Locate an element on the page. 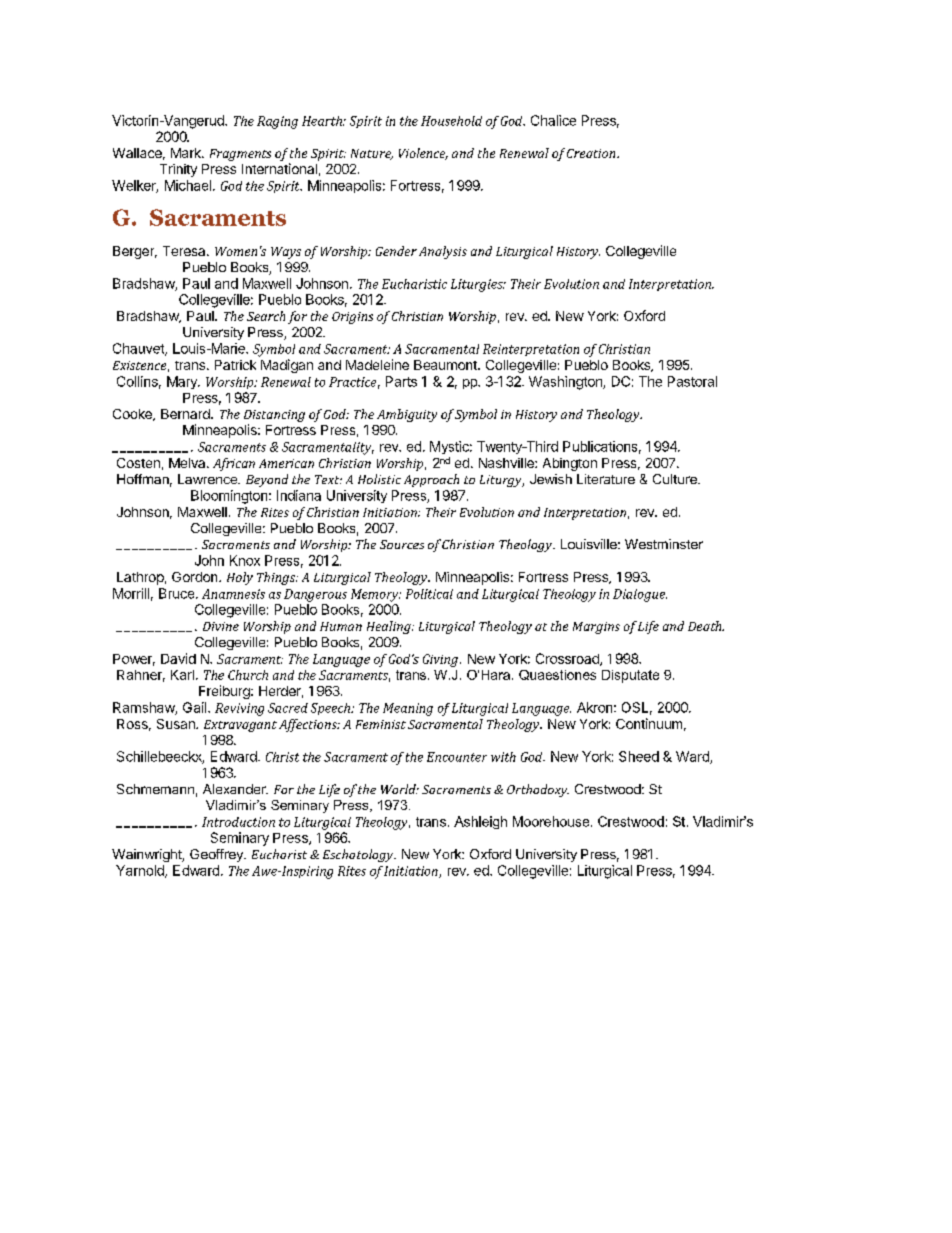 This image has height=1233, width=952. Continuum is located at coordinates (649, 723).
